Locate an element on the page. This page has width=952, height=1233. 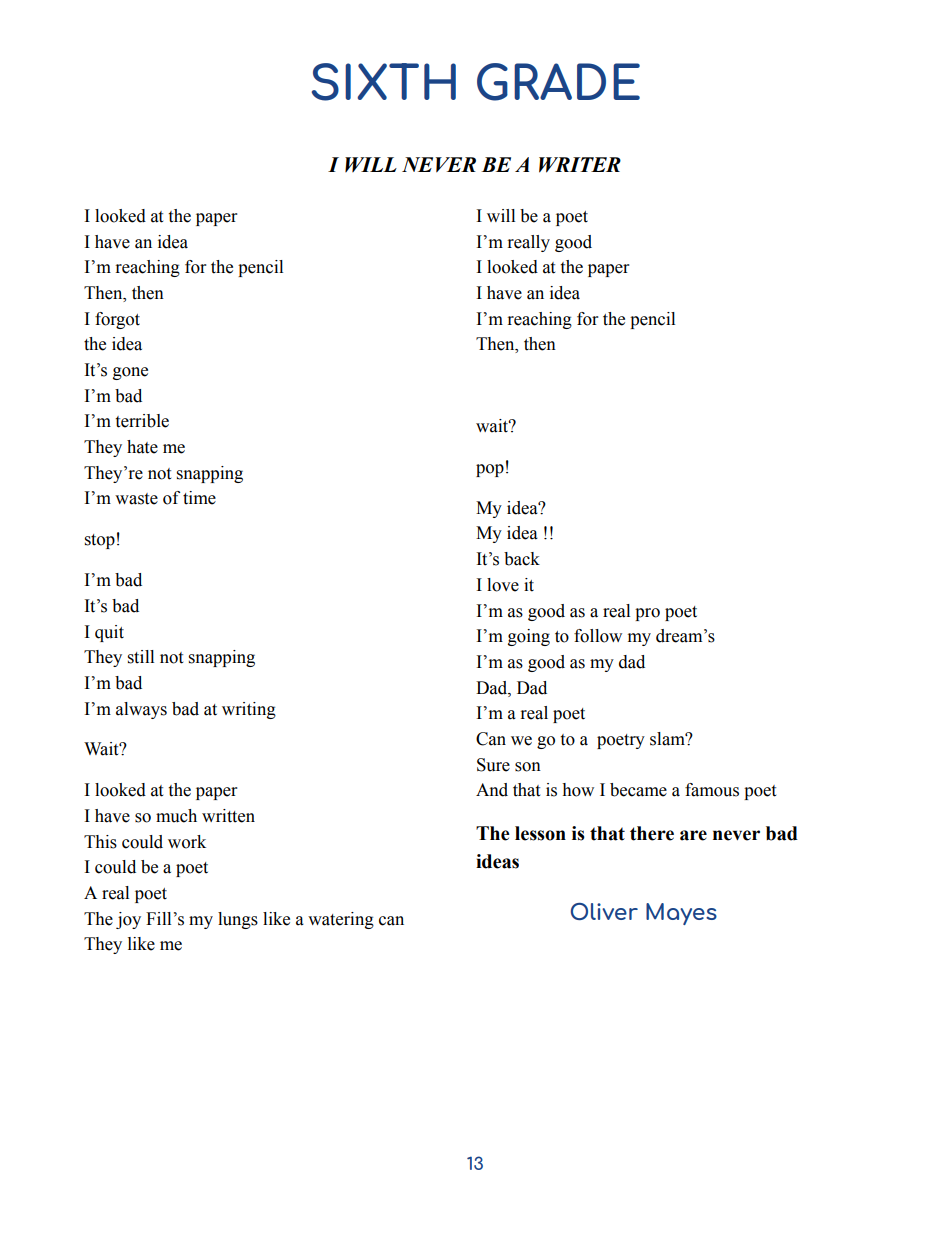
forgot is located at coordinates (117, 320).
